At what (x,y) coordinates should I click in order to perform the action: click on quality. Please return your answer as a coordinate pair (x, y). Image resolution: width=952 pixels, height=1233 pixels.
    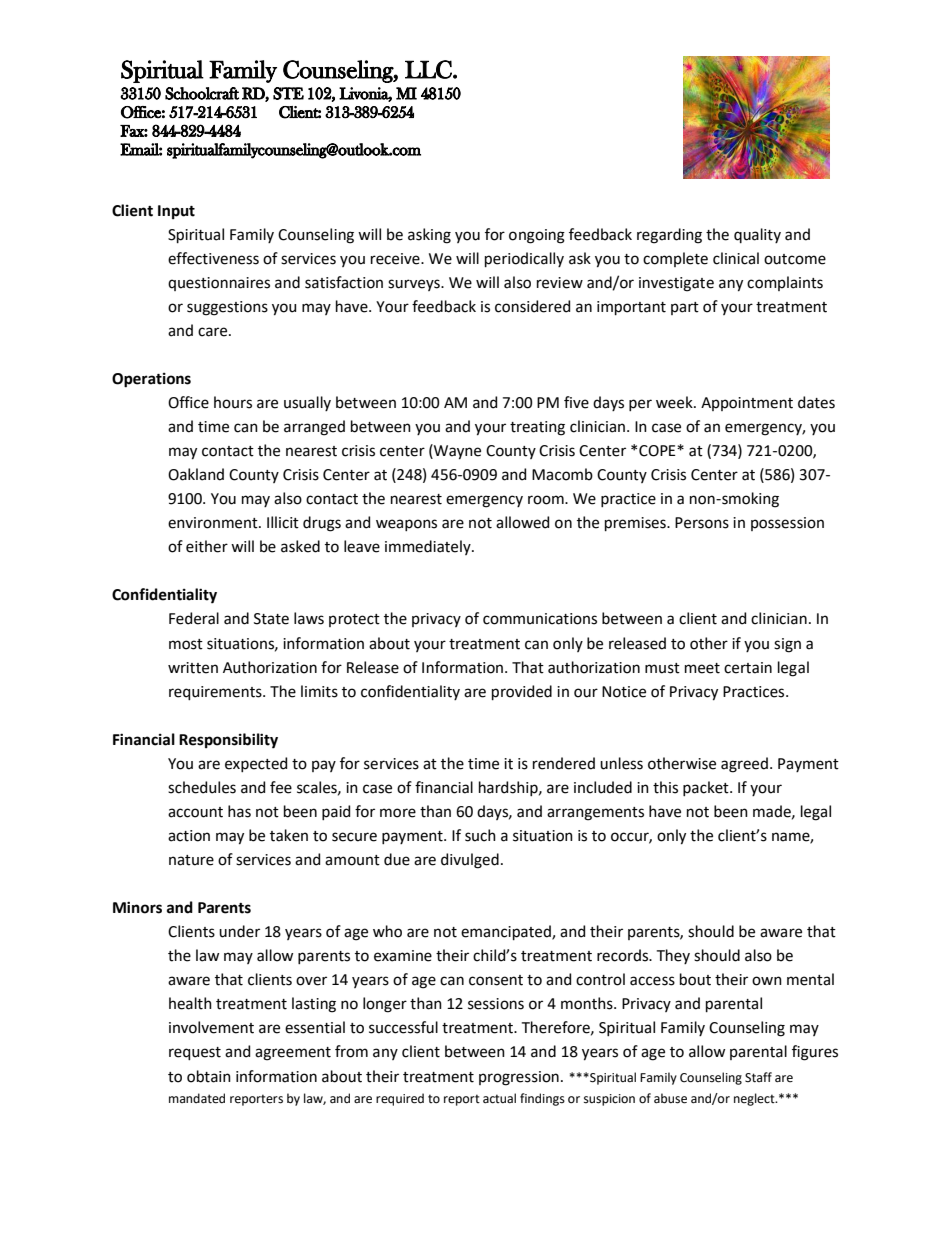
    Looking at the image, I should click on (757, 235).
